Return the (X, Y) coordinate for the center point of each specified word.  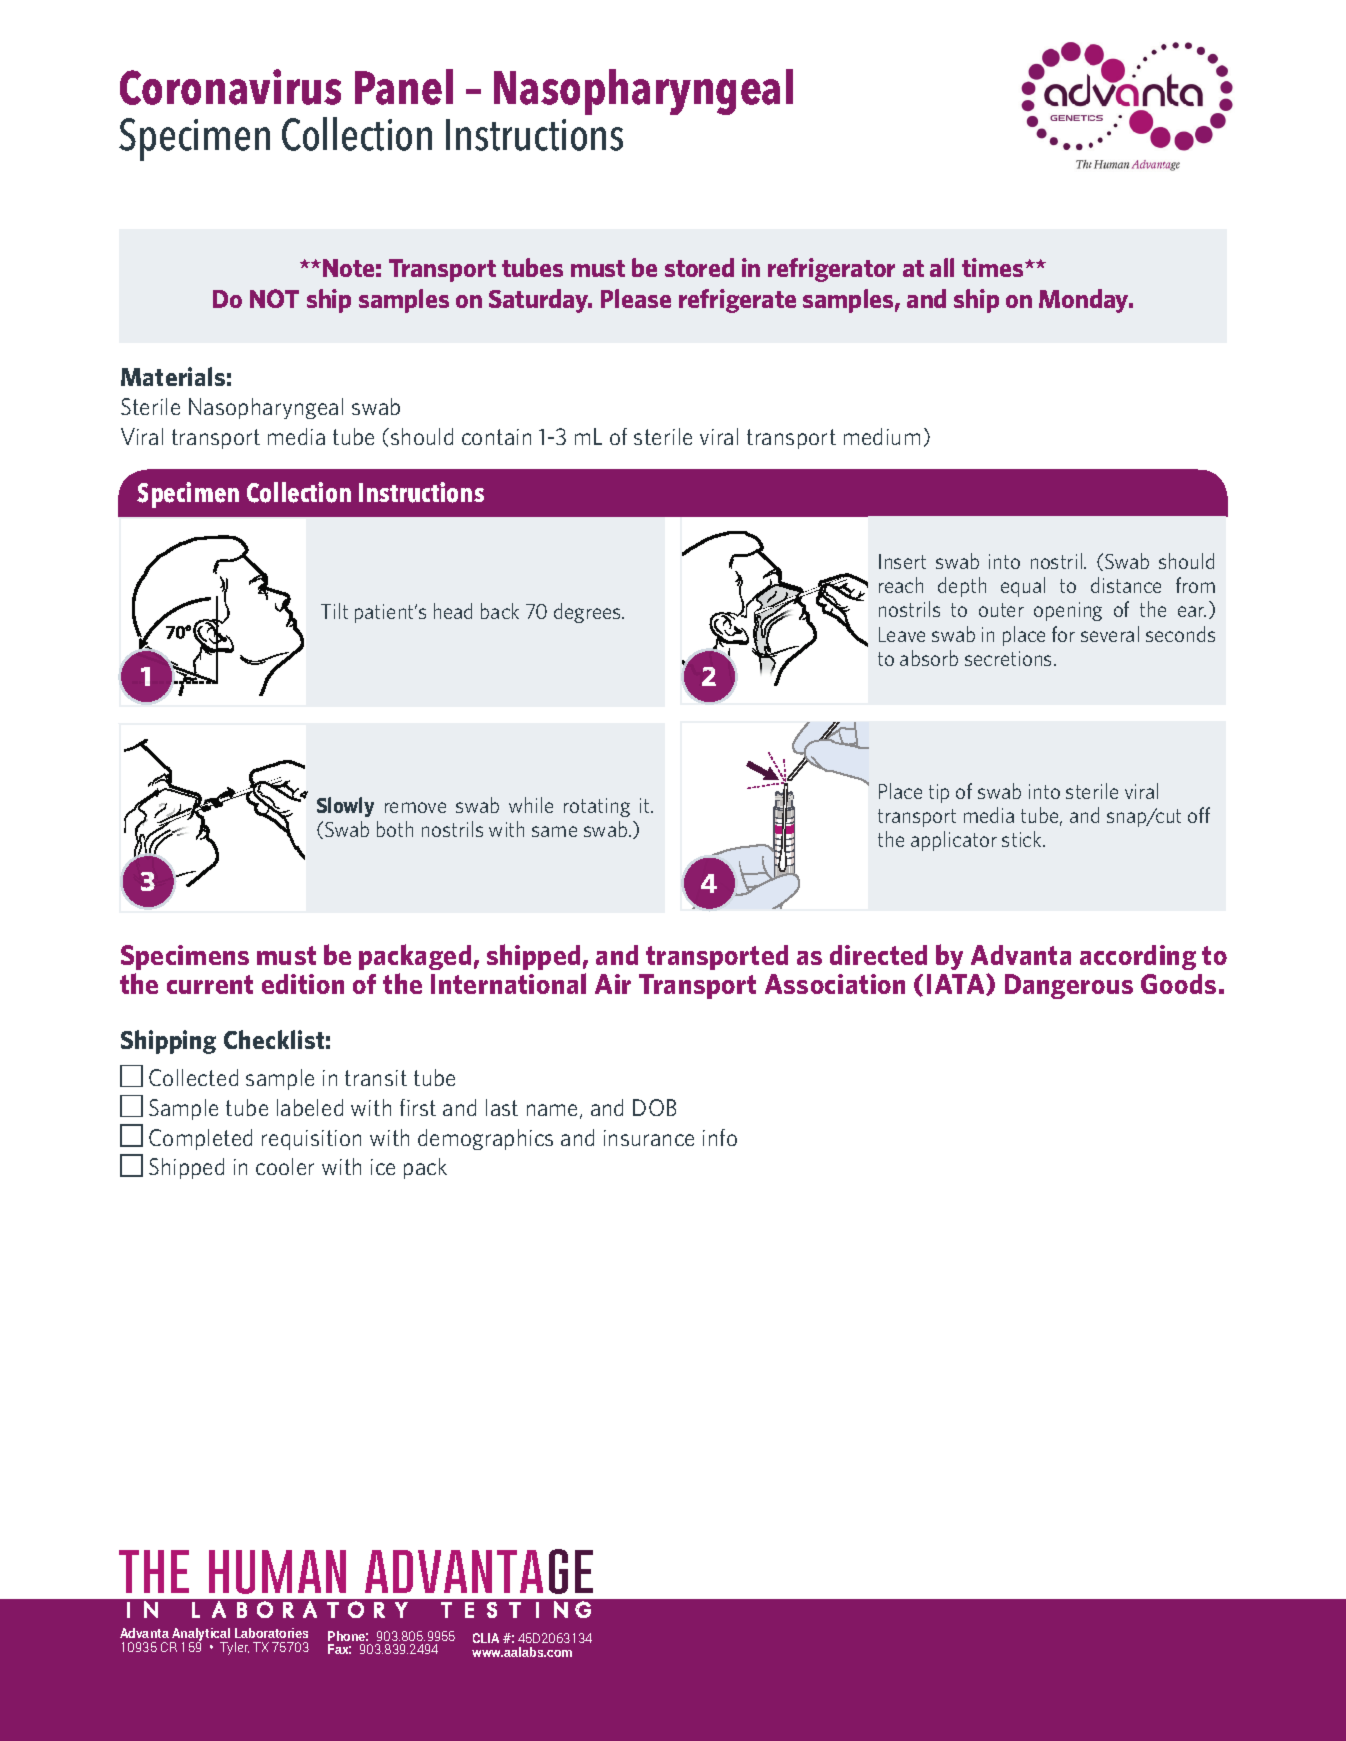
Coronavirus (230, 87)
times (994, 267)
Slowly (345, 807)
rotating (597, 807)
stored (699, 267)
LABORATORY (300, 1609)
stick (1023, 839)
